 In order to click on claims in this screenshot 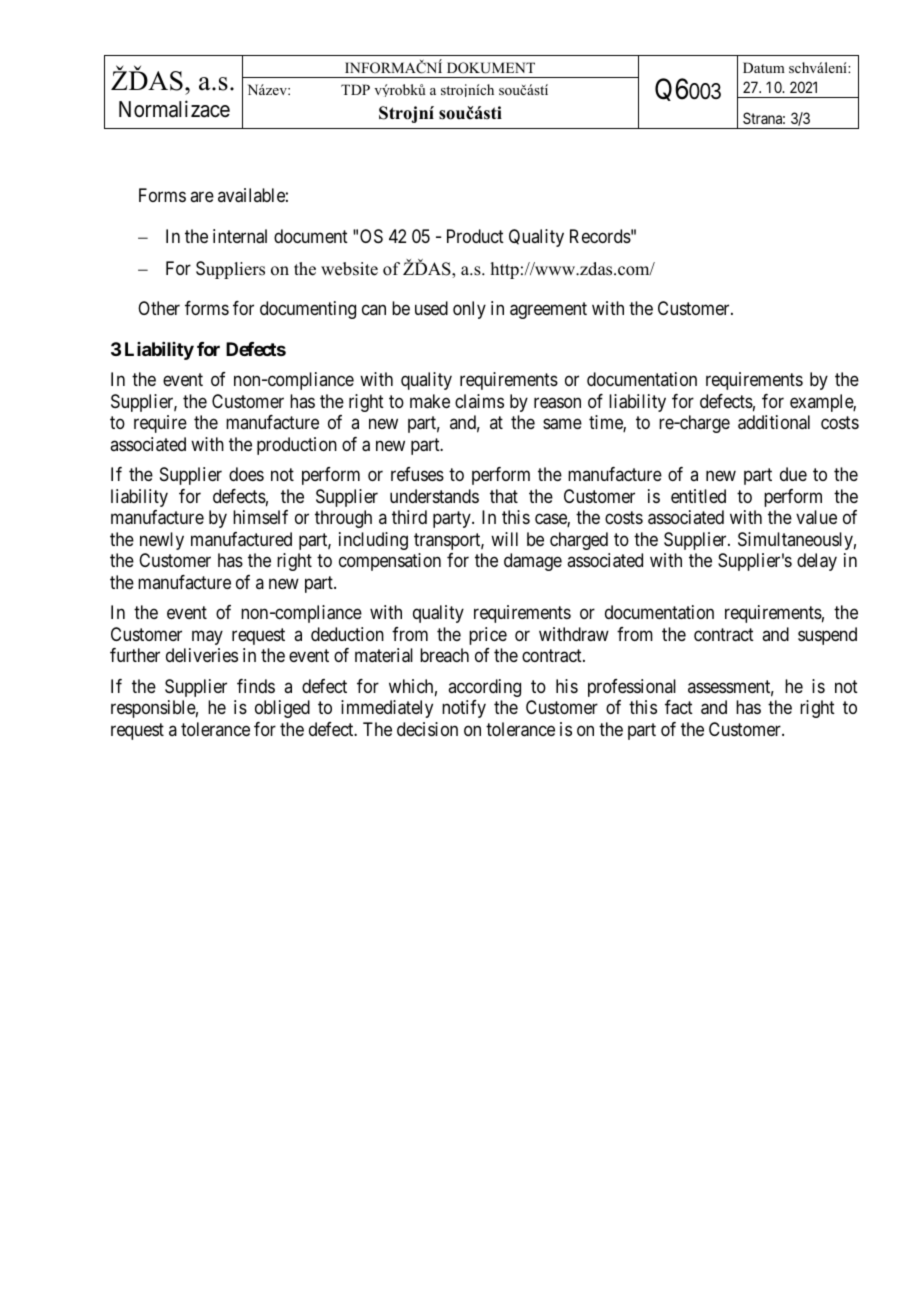, I will do `click(479, 401)`.
